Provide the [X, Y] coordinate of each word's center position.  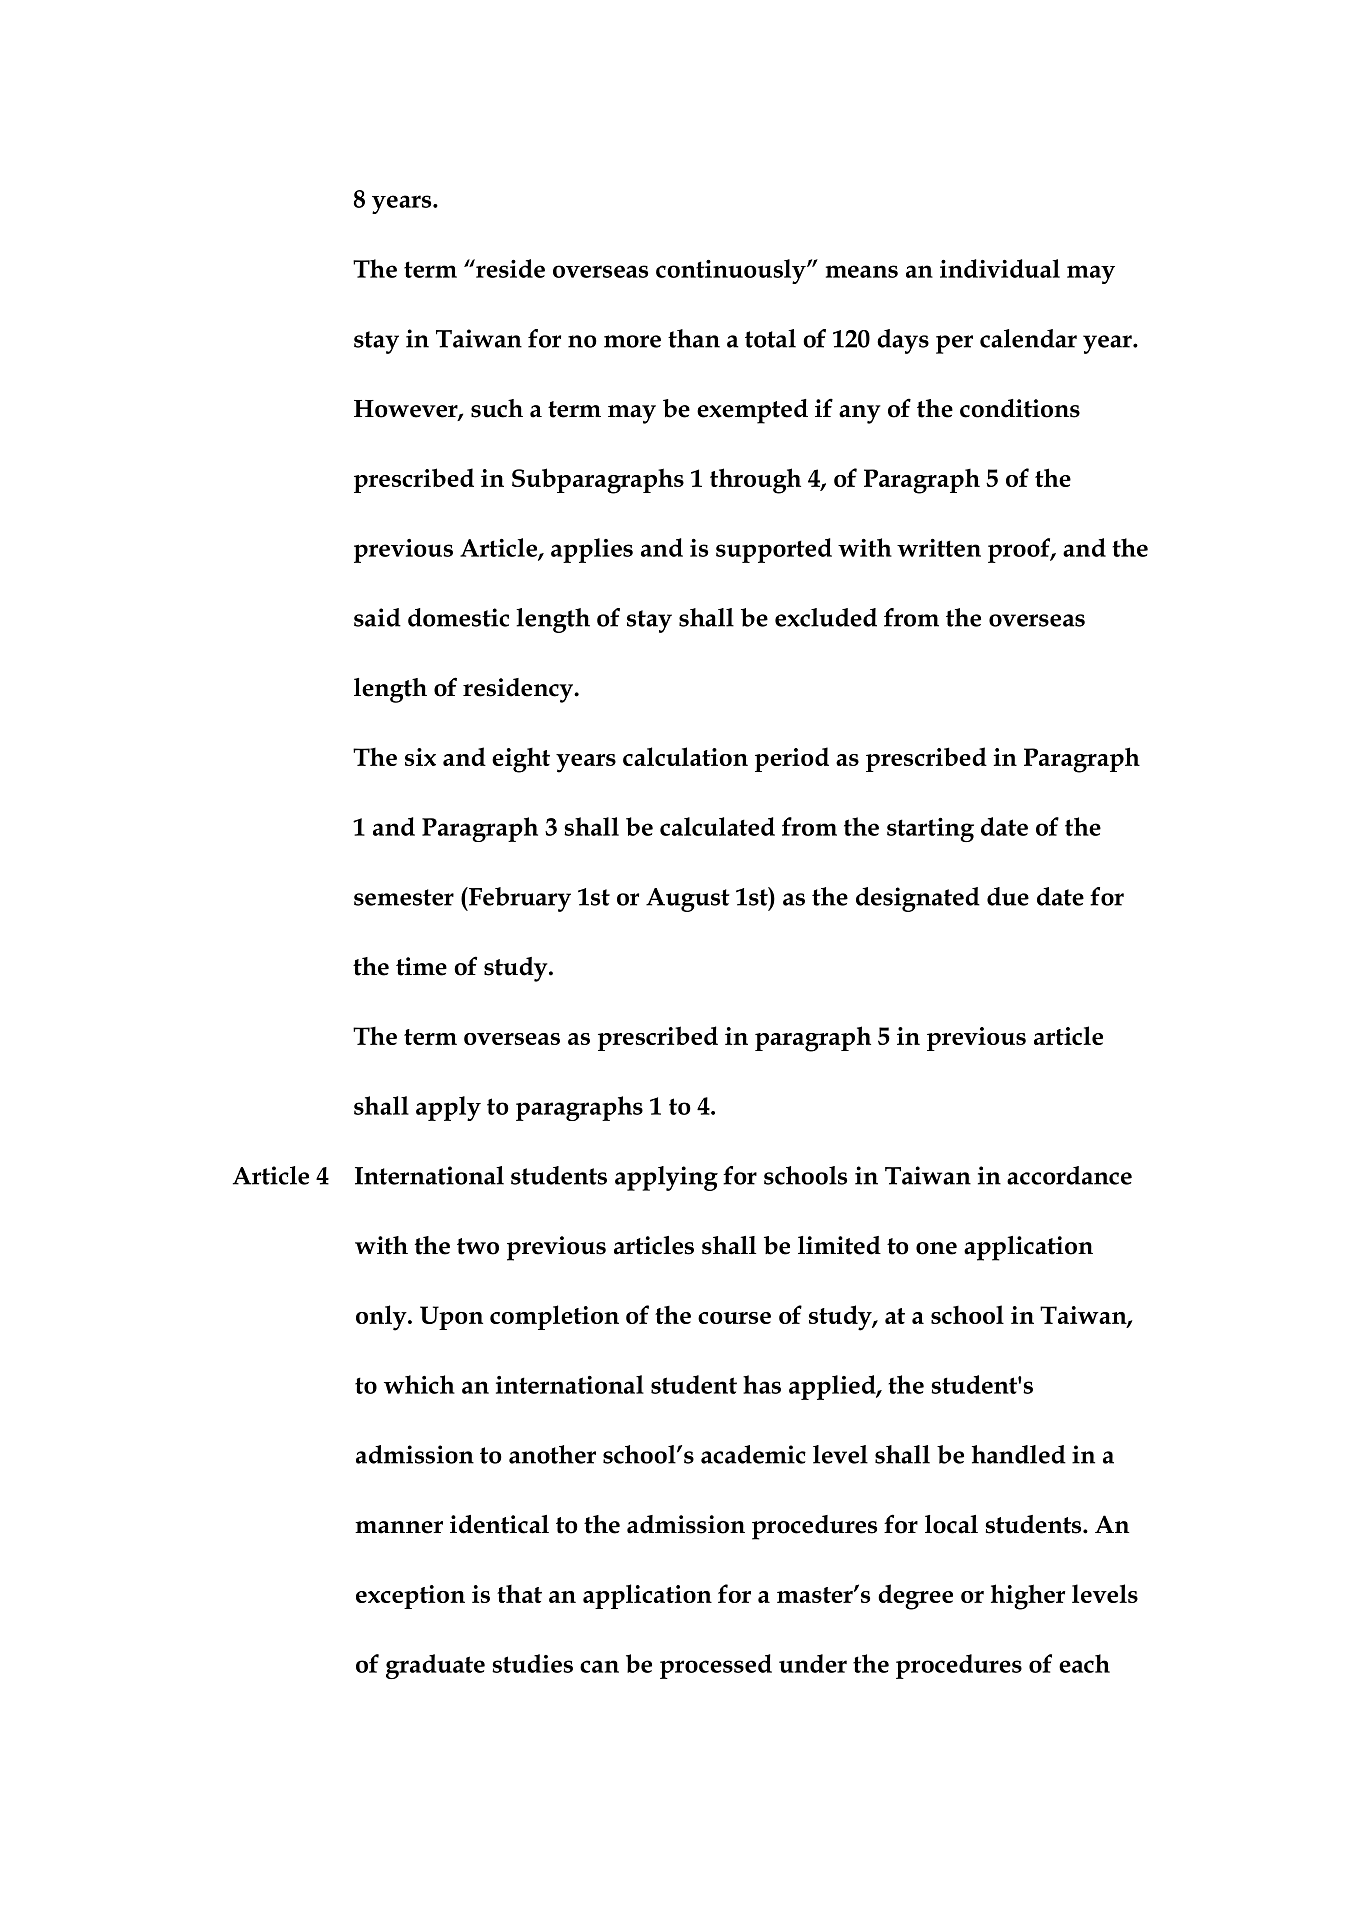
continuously [732, 271]
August [688, 900]
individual [1000, 268]
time [421, 966]
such [497, 408]
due [1008, 896]
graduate [435, 1666]
